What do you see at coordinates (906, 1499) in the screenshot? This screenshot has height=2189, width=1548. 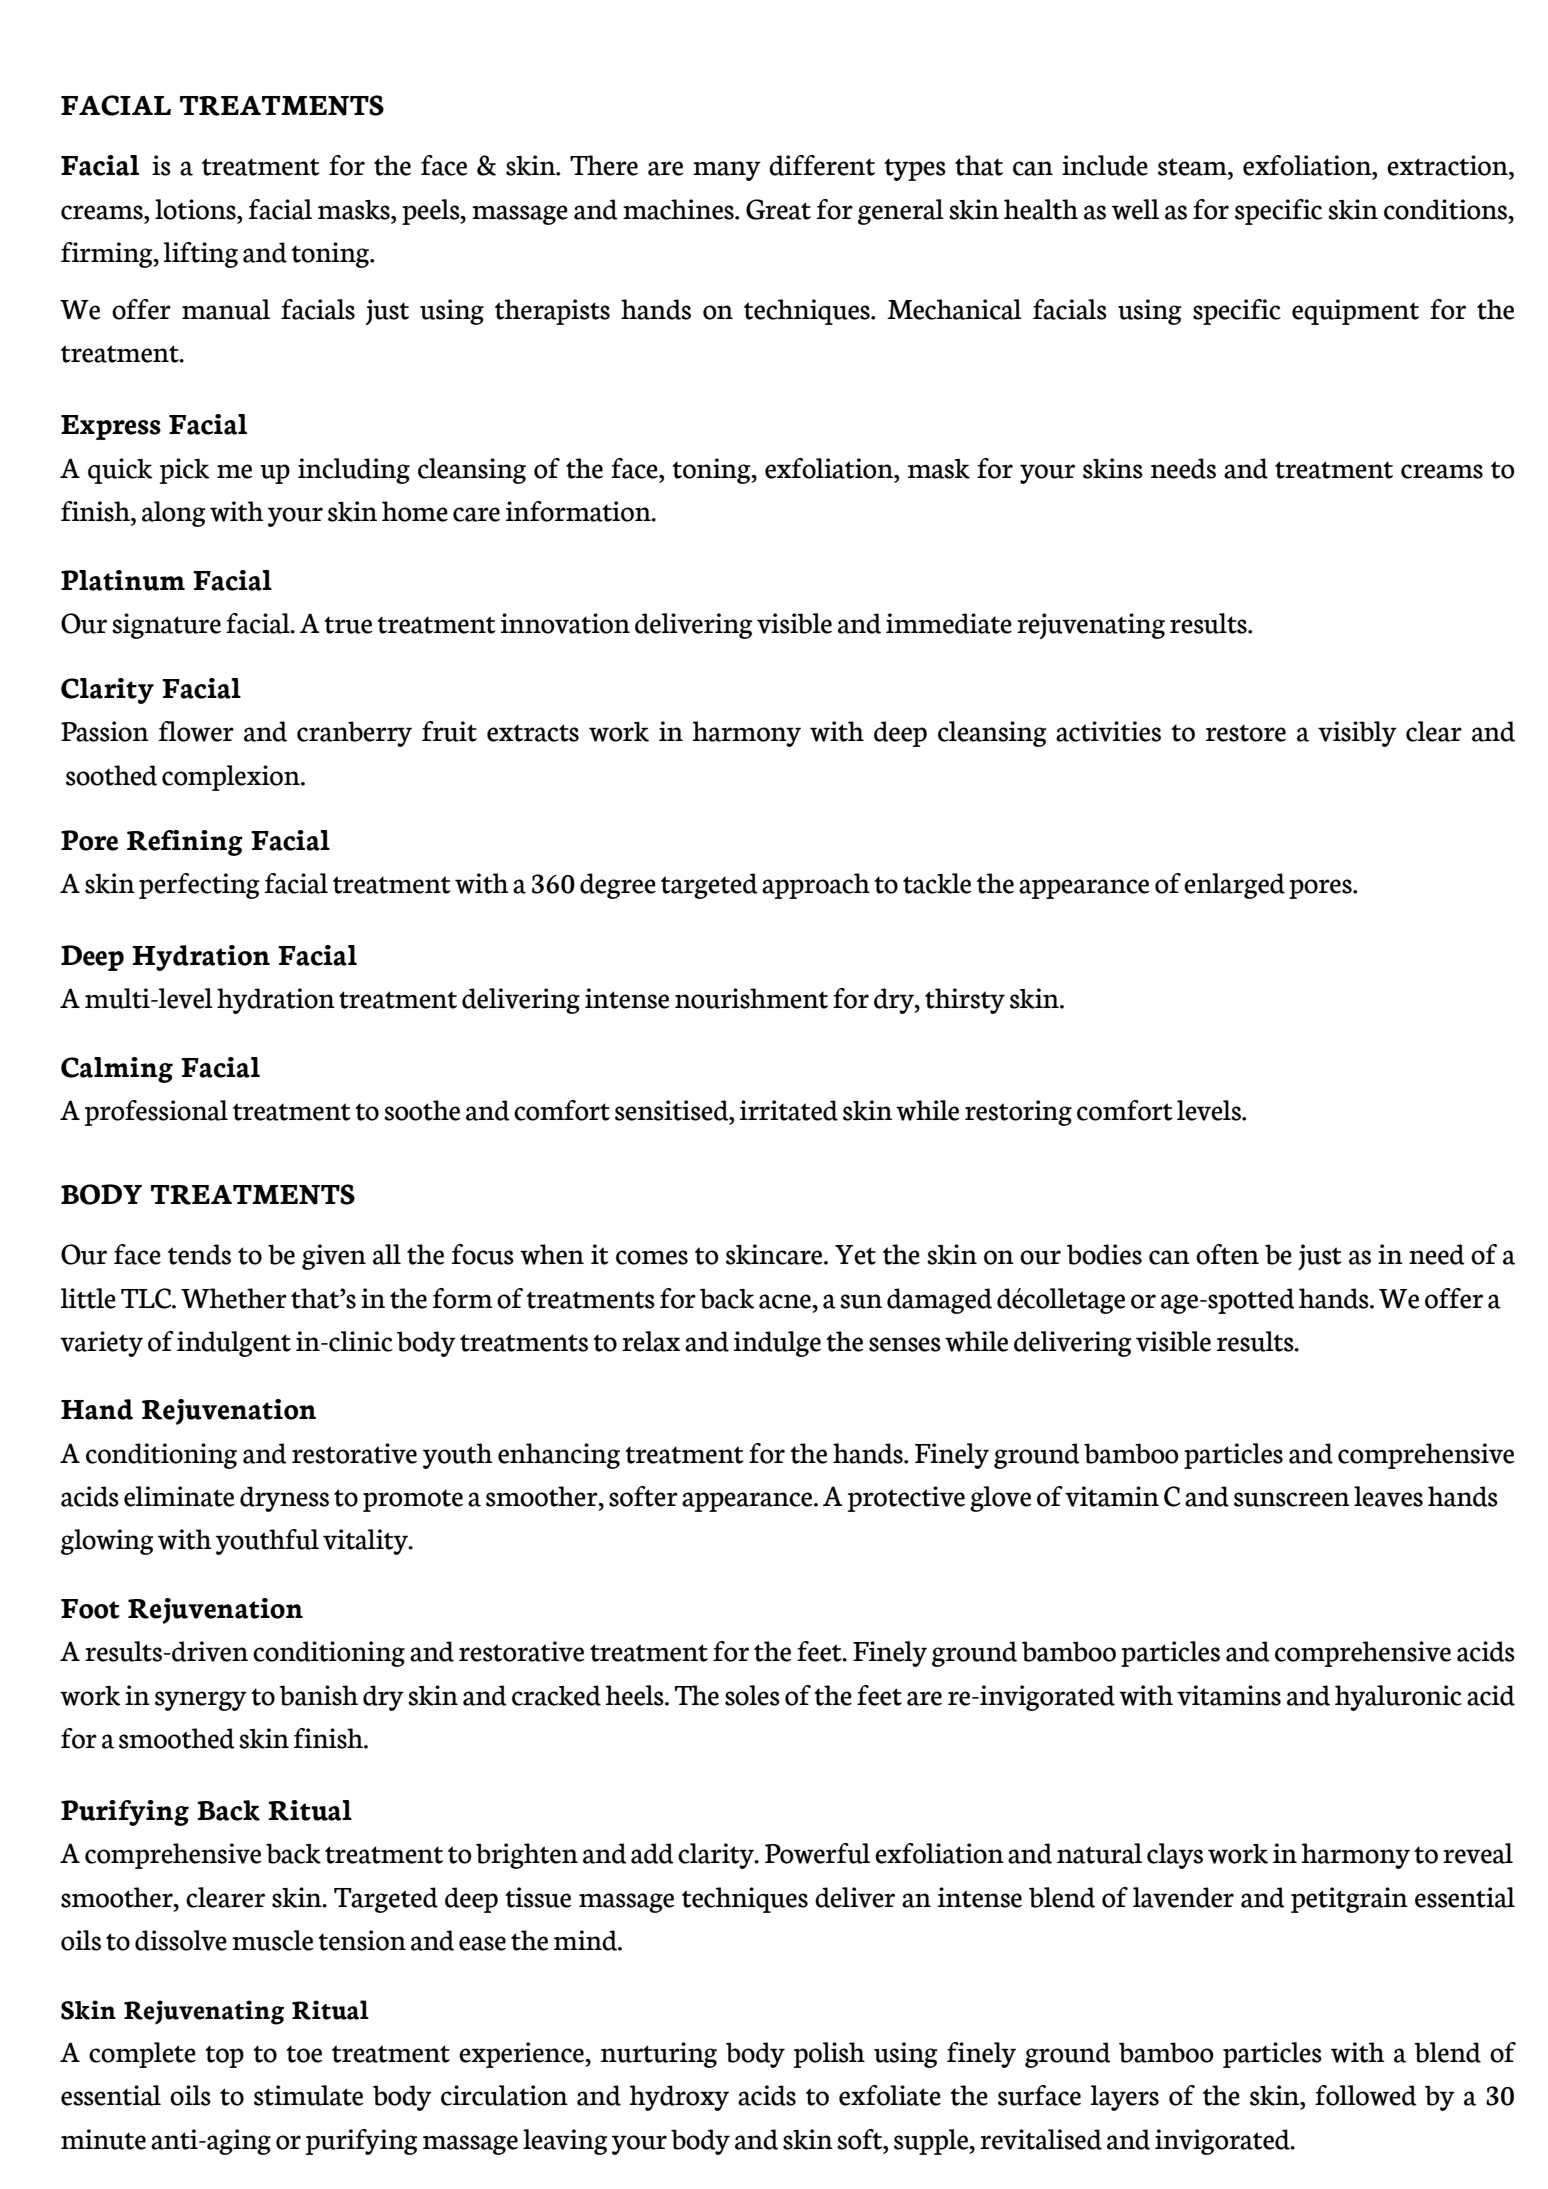 I see `protective` at bounding box center [906, 1499].
